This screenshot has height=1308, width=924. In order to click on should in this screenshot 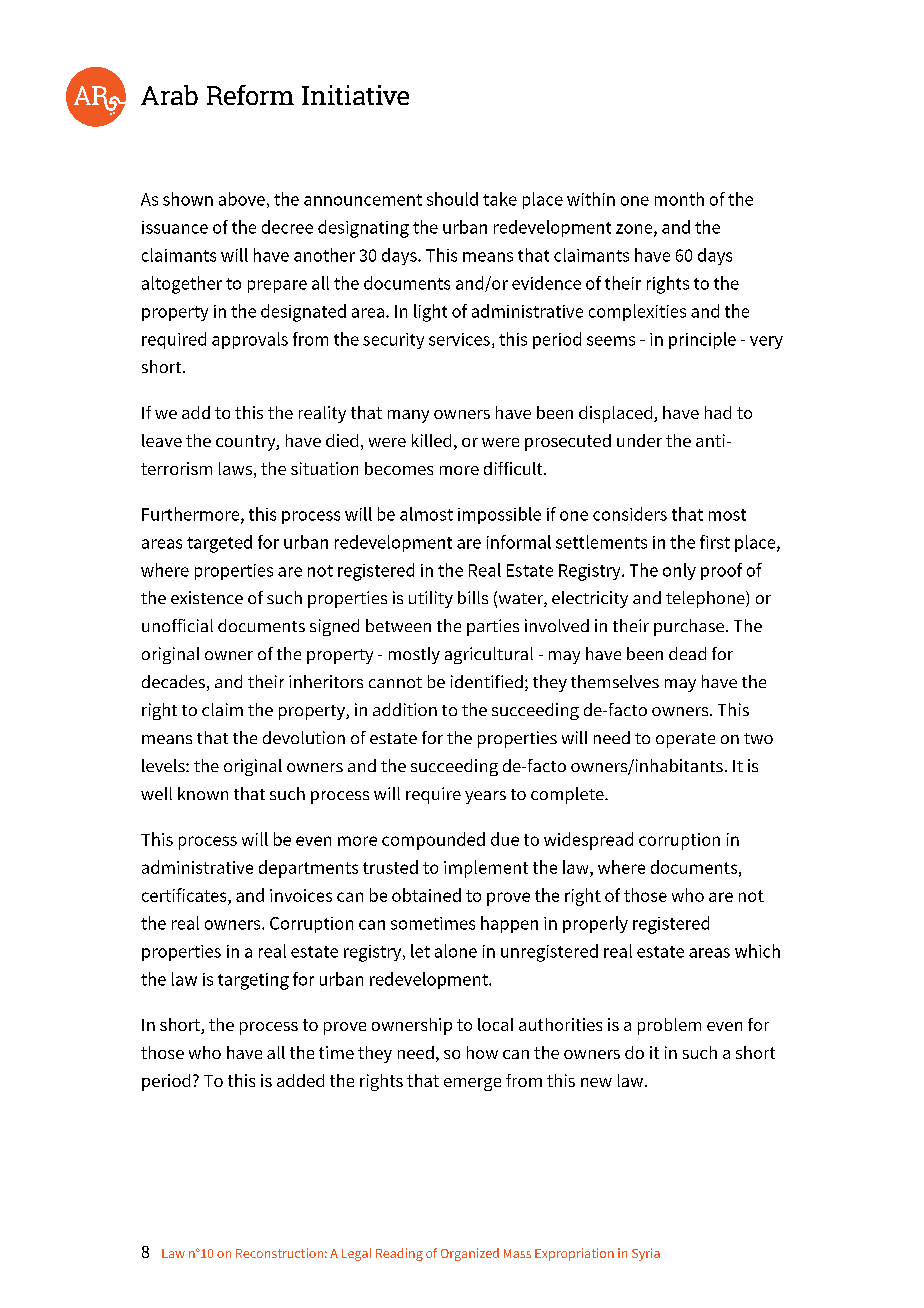, I will do `click(452, 199)`.
